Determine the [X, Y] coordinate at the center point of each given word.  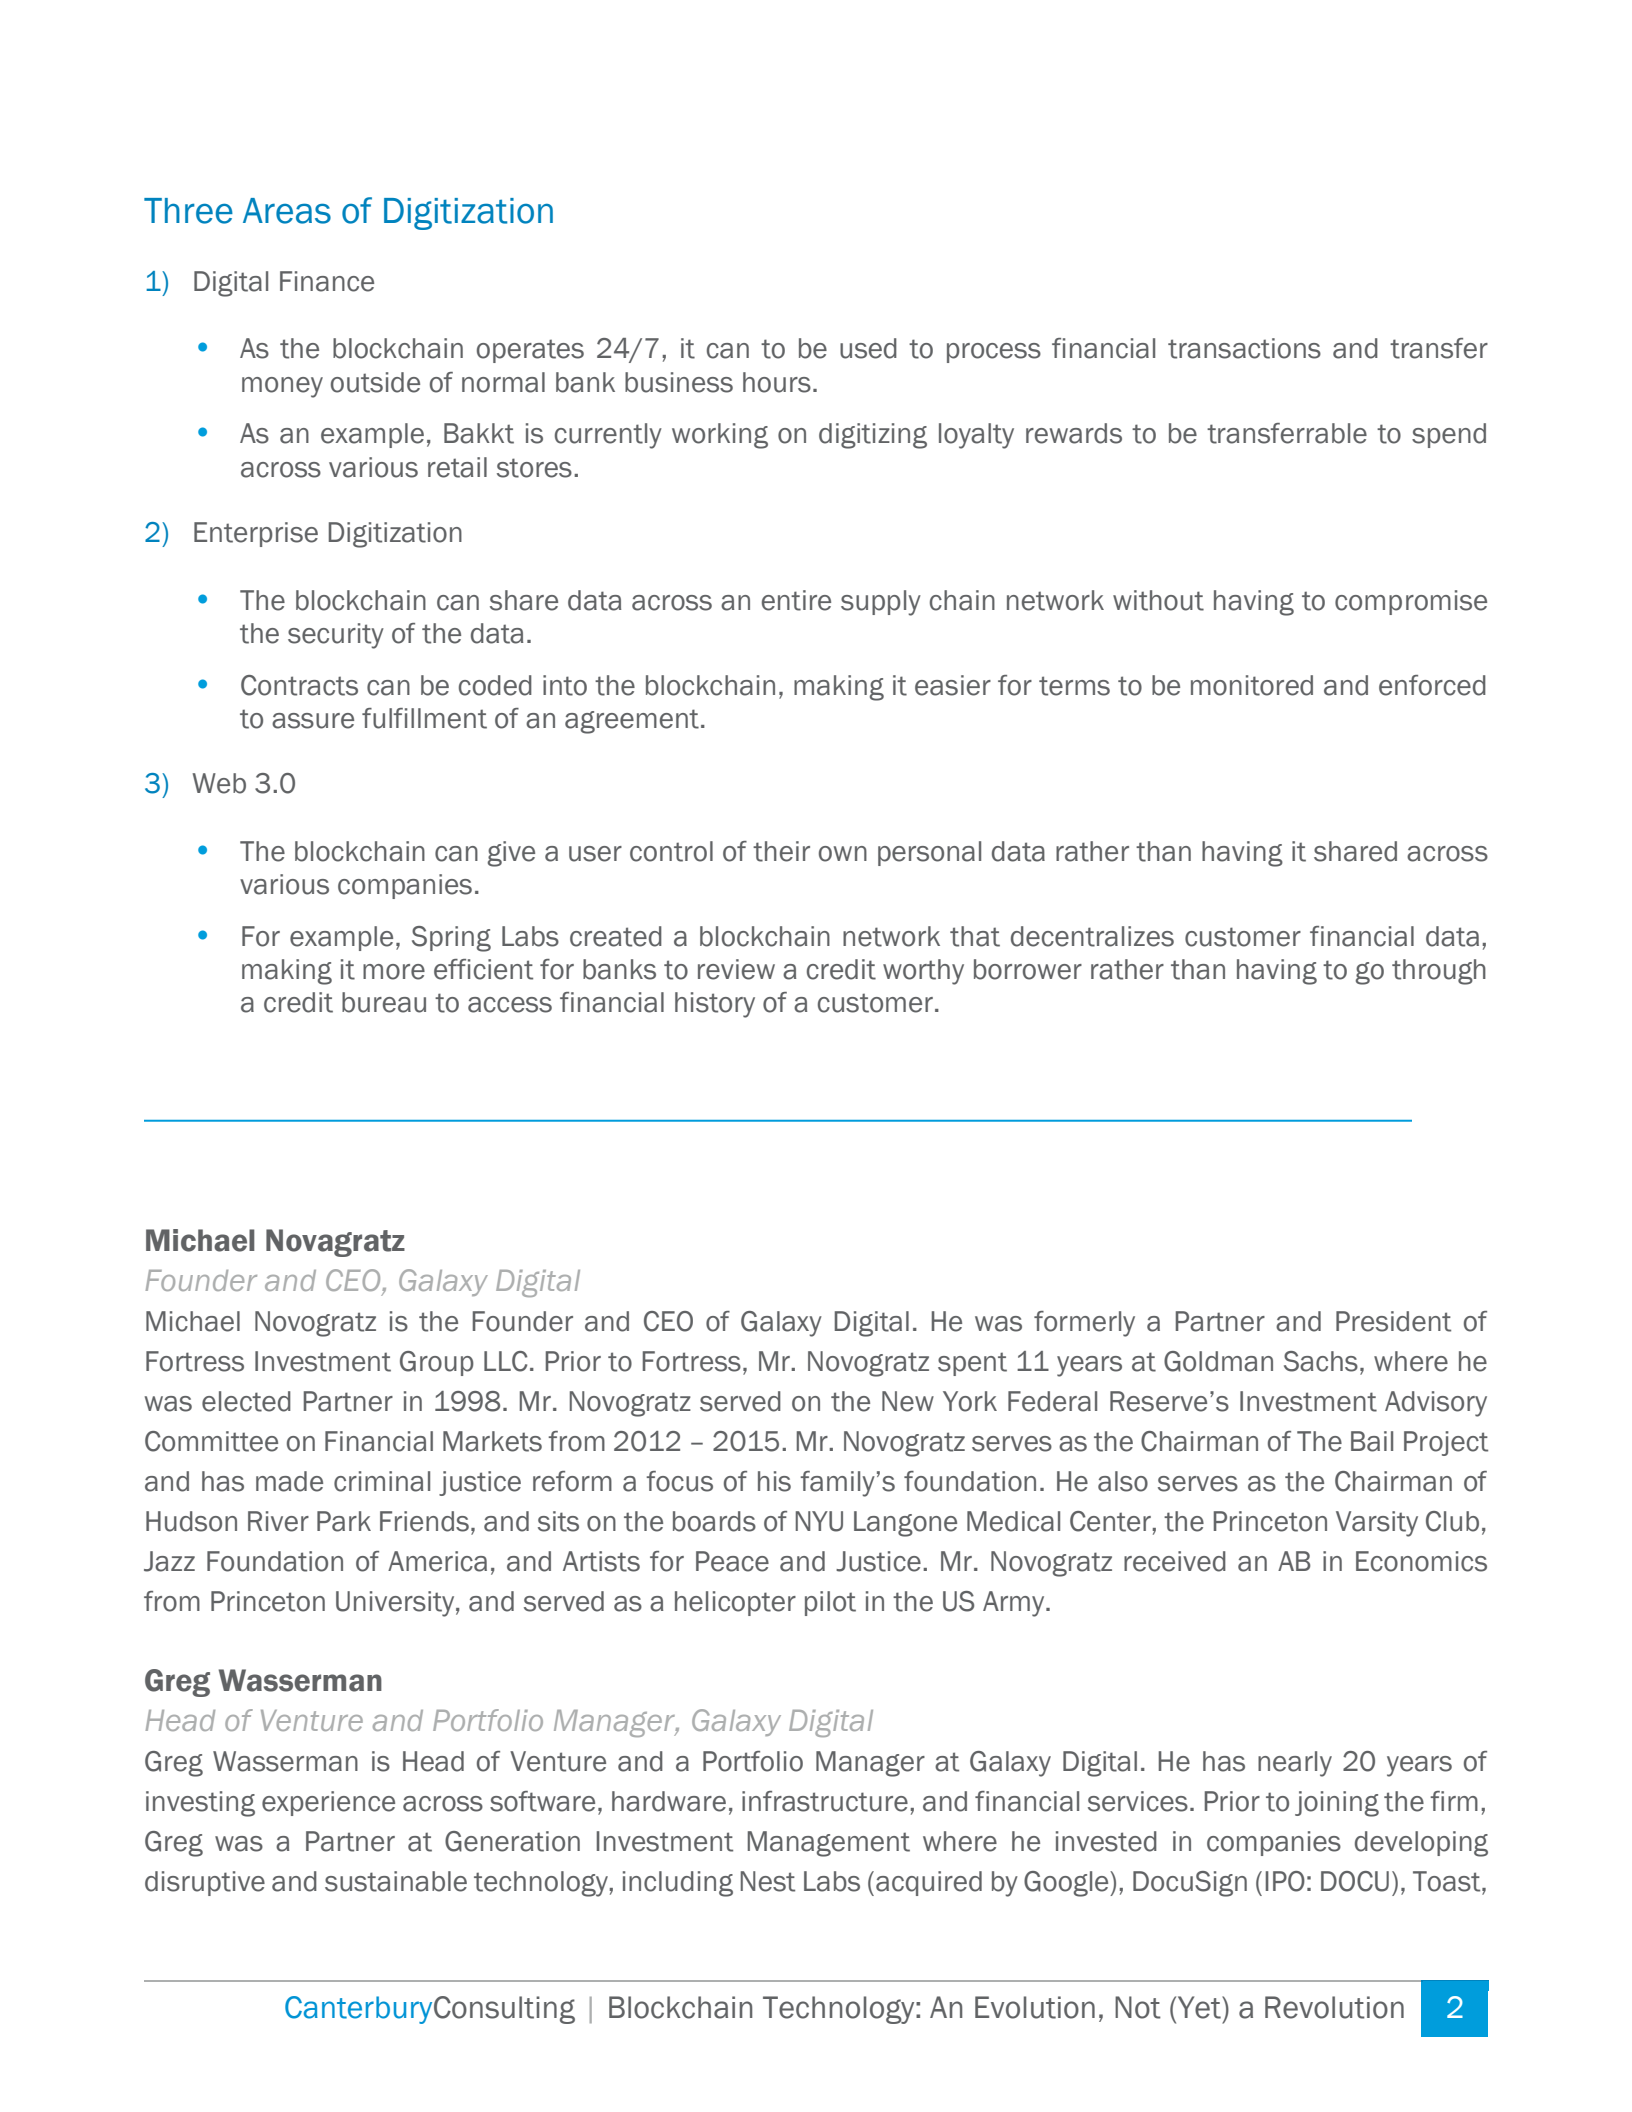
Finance [327, 281]
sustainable [396, 1881]
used [868, 348]
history [715, 1005]
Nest [768, 1881]
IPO [1285, 1881]
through [1439, 972]
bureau [384, 1002]
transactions [1244, 348]
